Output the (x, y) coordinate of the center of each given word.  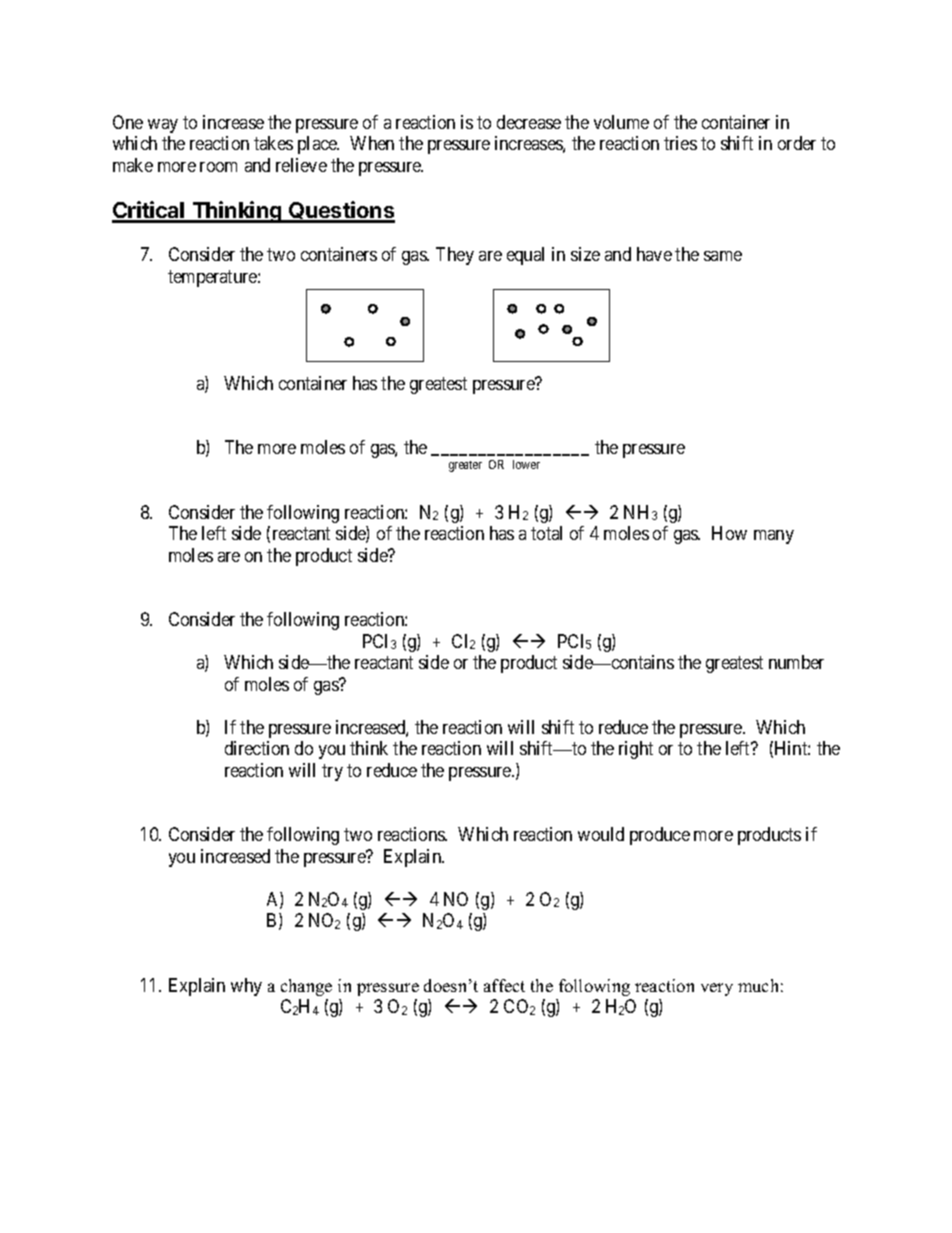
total (546, 533)
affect (504, 985)
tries (680, 143)
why (246, 987)
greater (465, 466)
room (218, 167)
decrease (529, 122)
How (729, 533)
